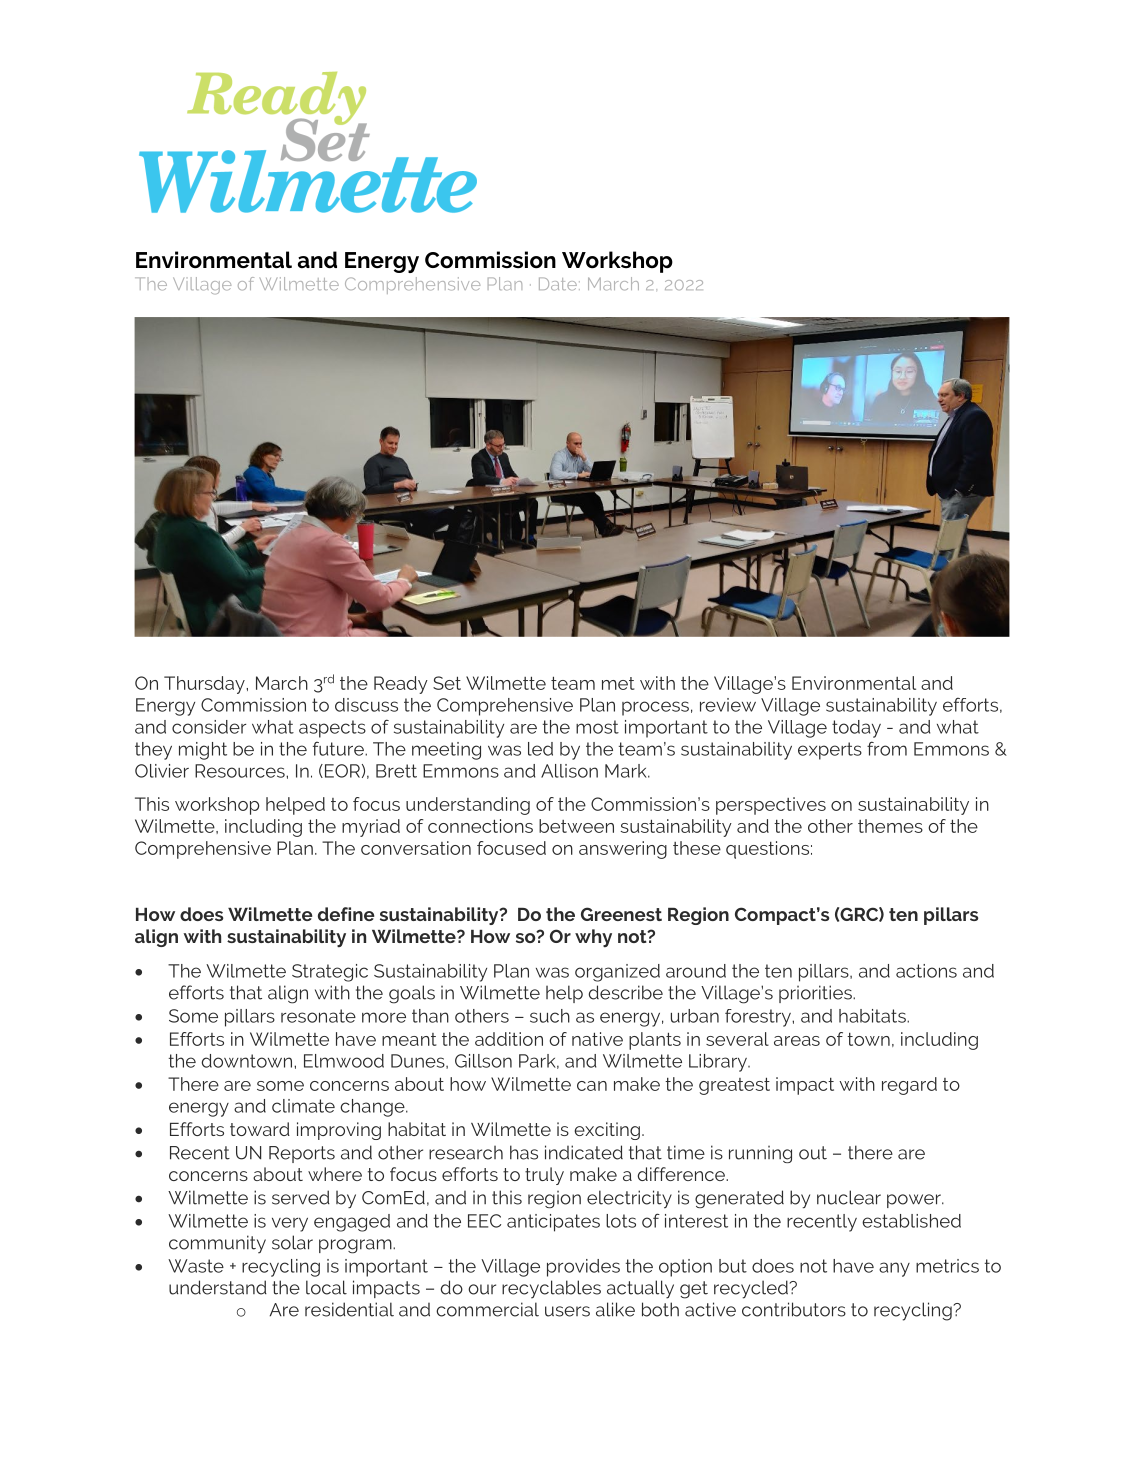 The image size is (1144, 1481). Describe the element at coordinates (558, 283) in the page. I see `Date` at that location.
